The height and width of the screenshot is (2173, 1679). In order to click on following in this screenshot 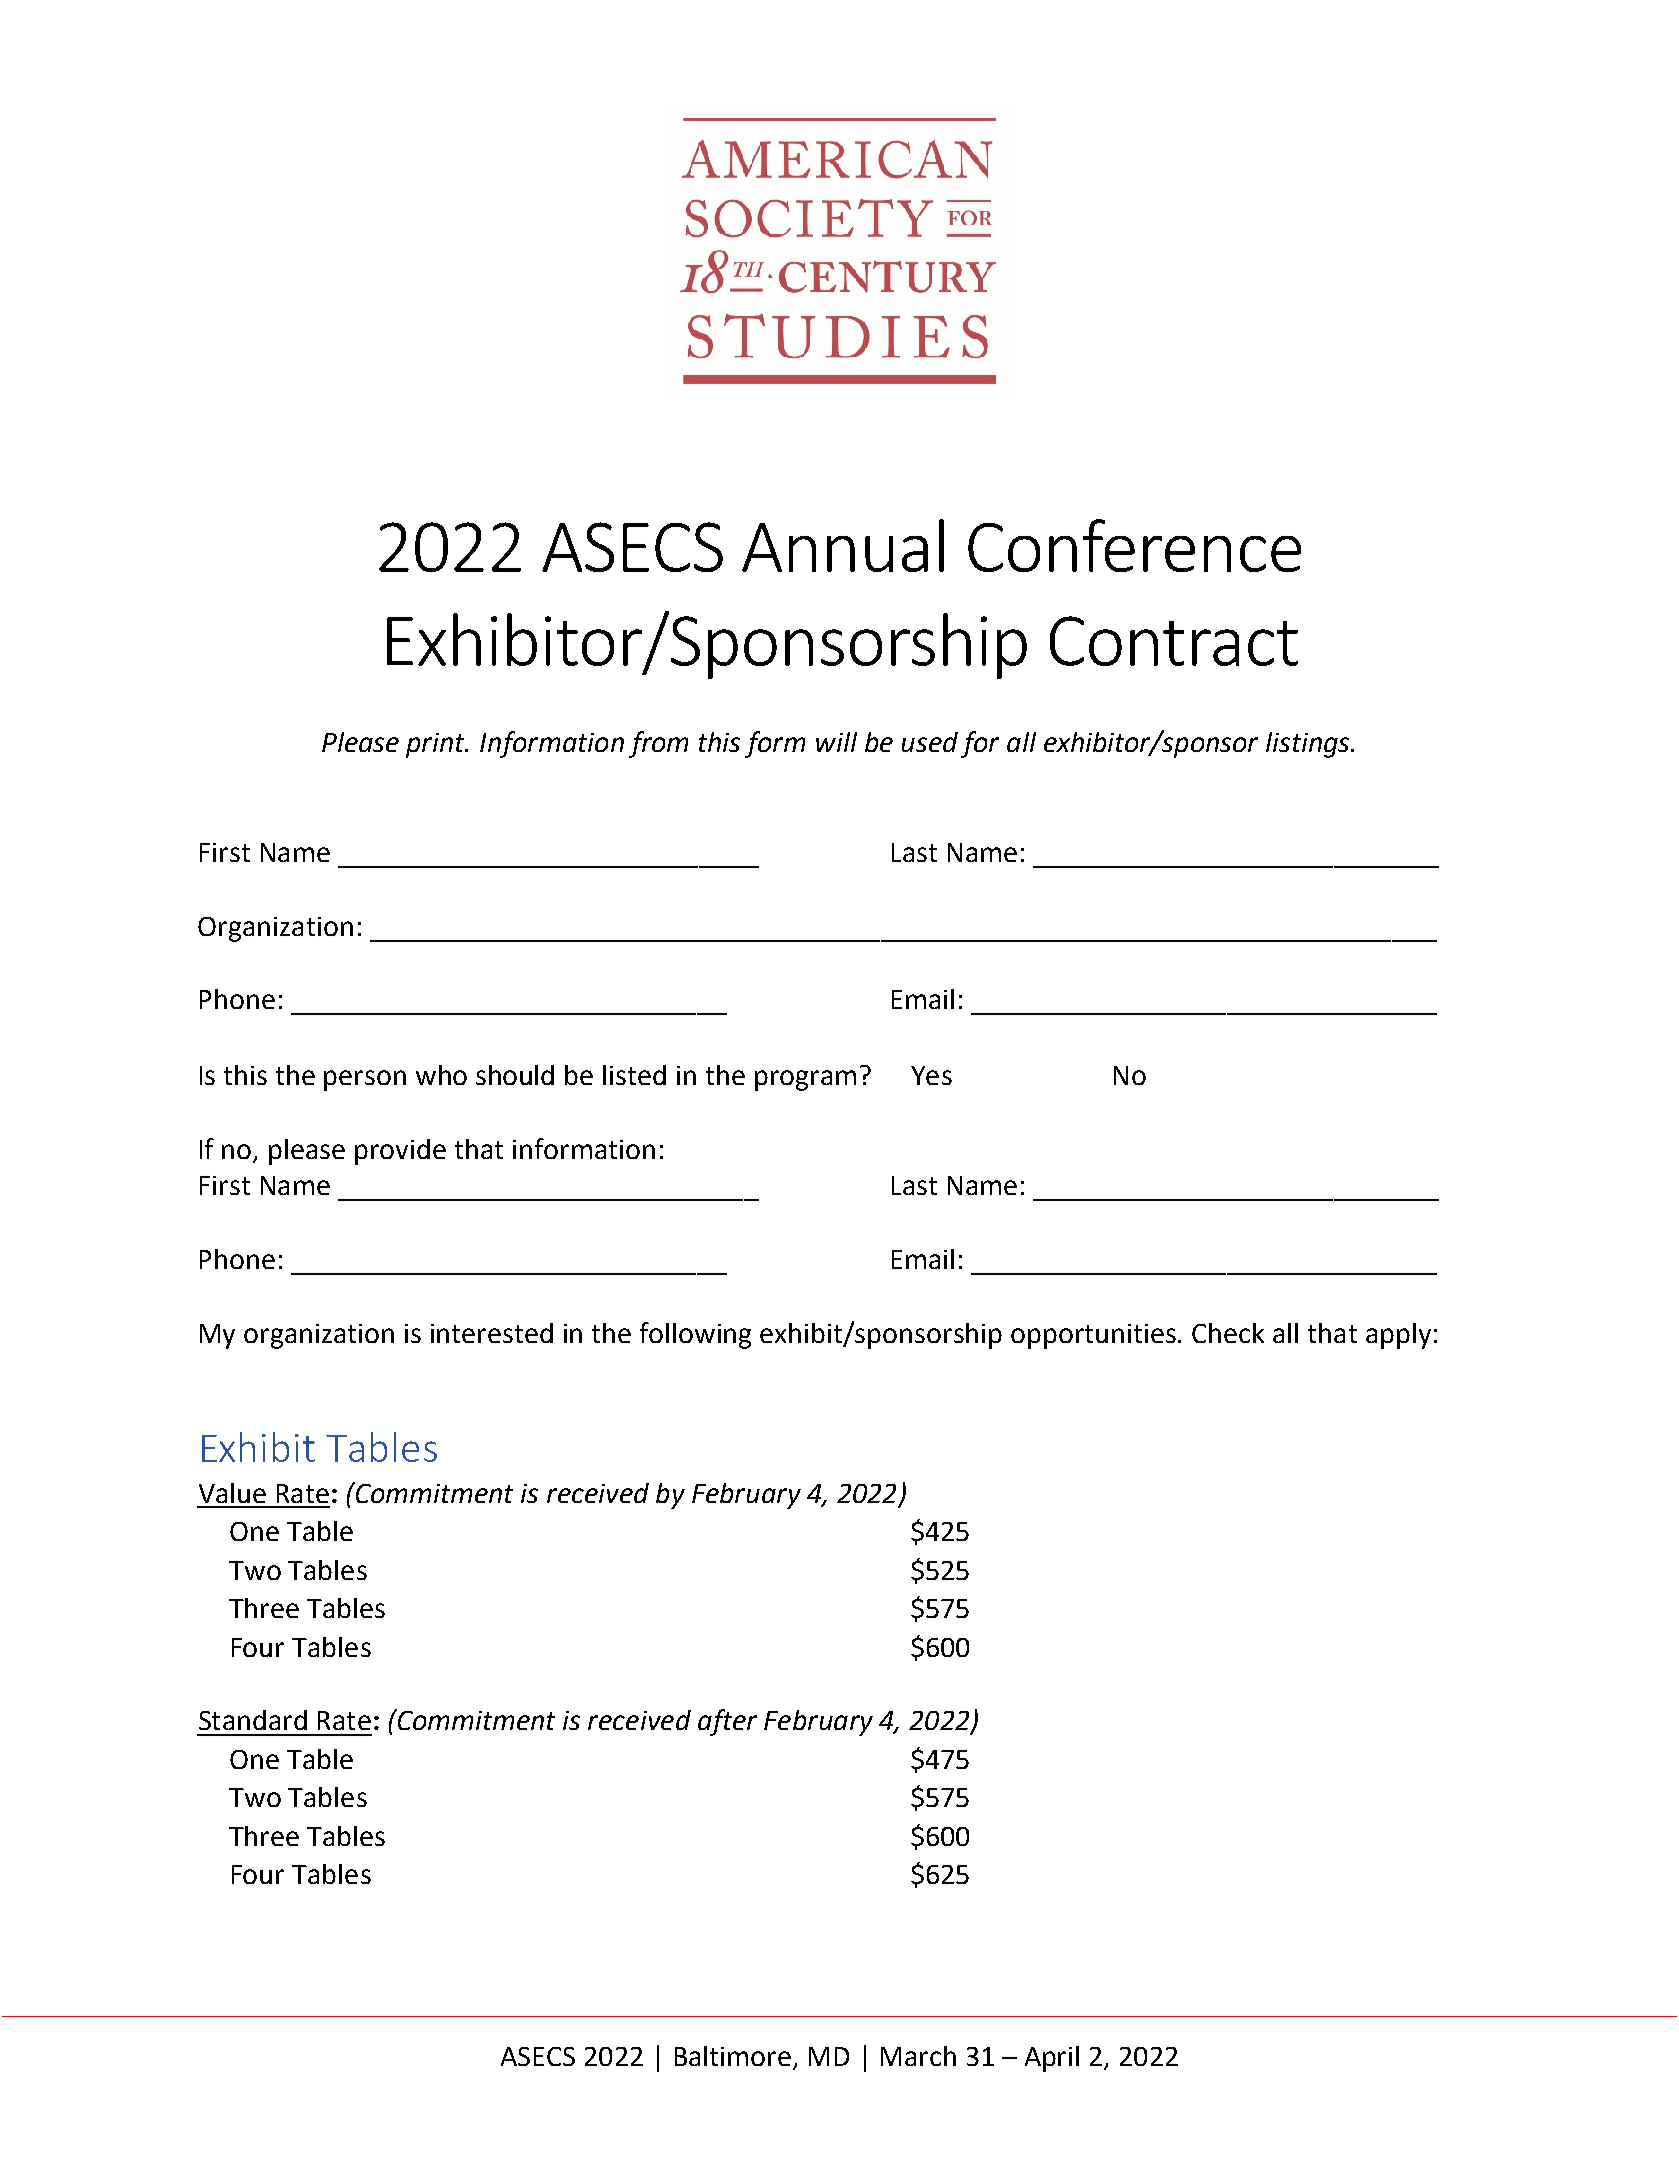, I will do `click(695, 1335)`.
